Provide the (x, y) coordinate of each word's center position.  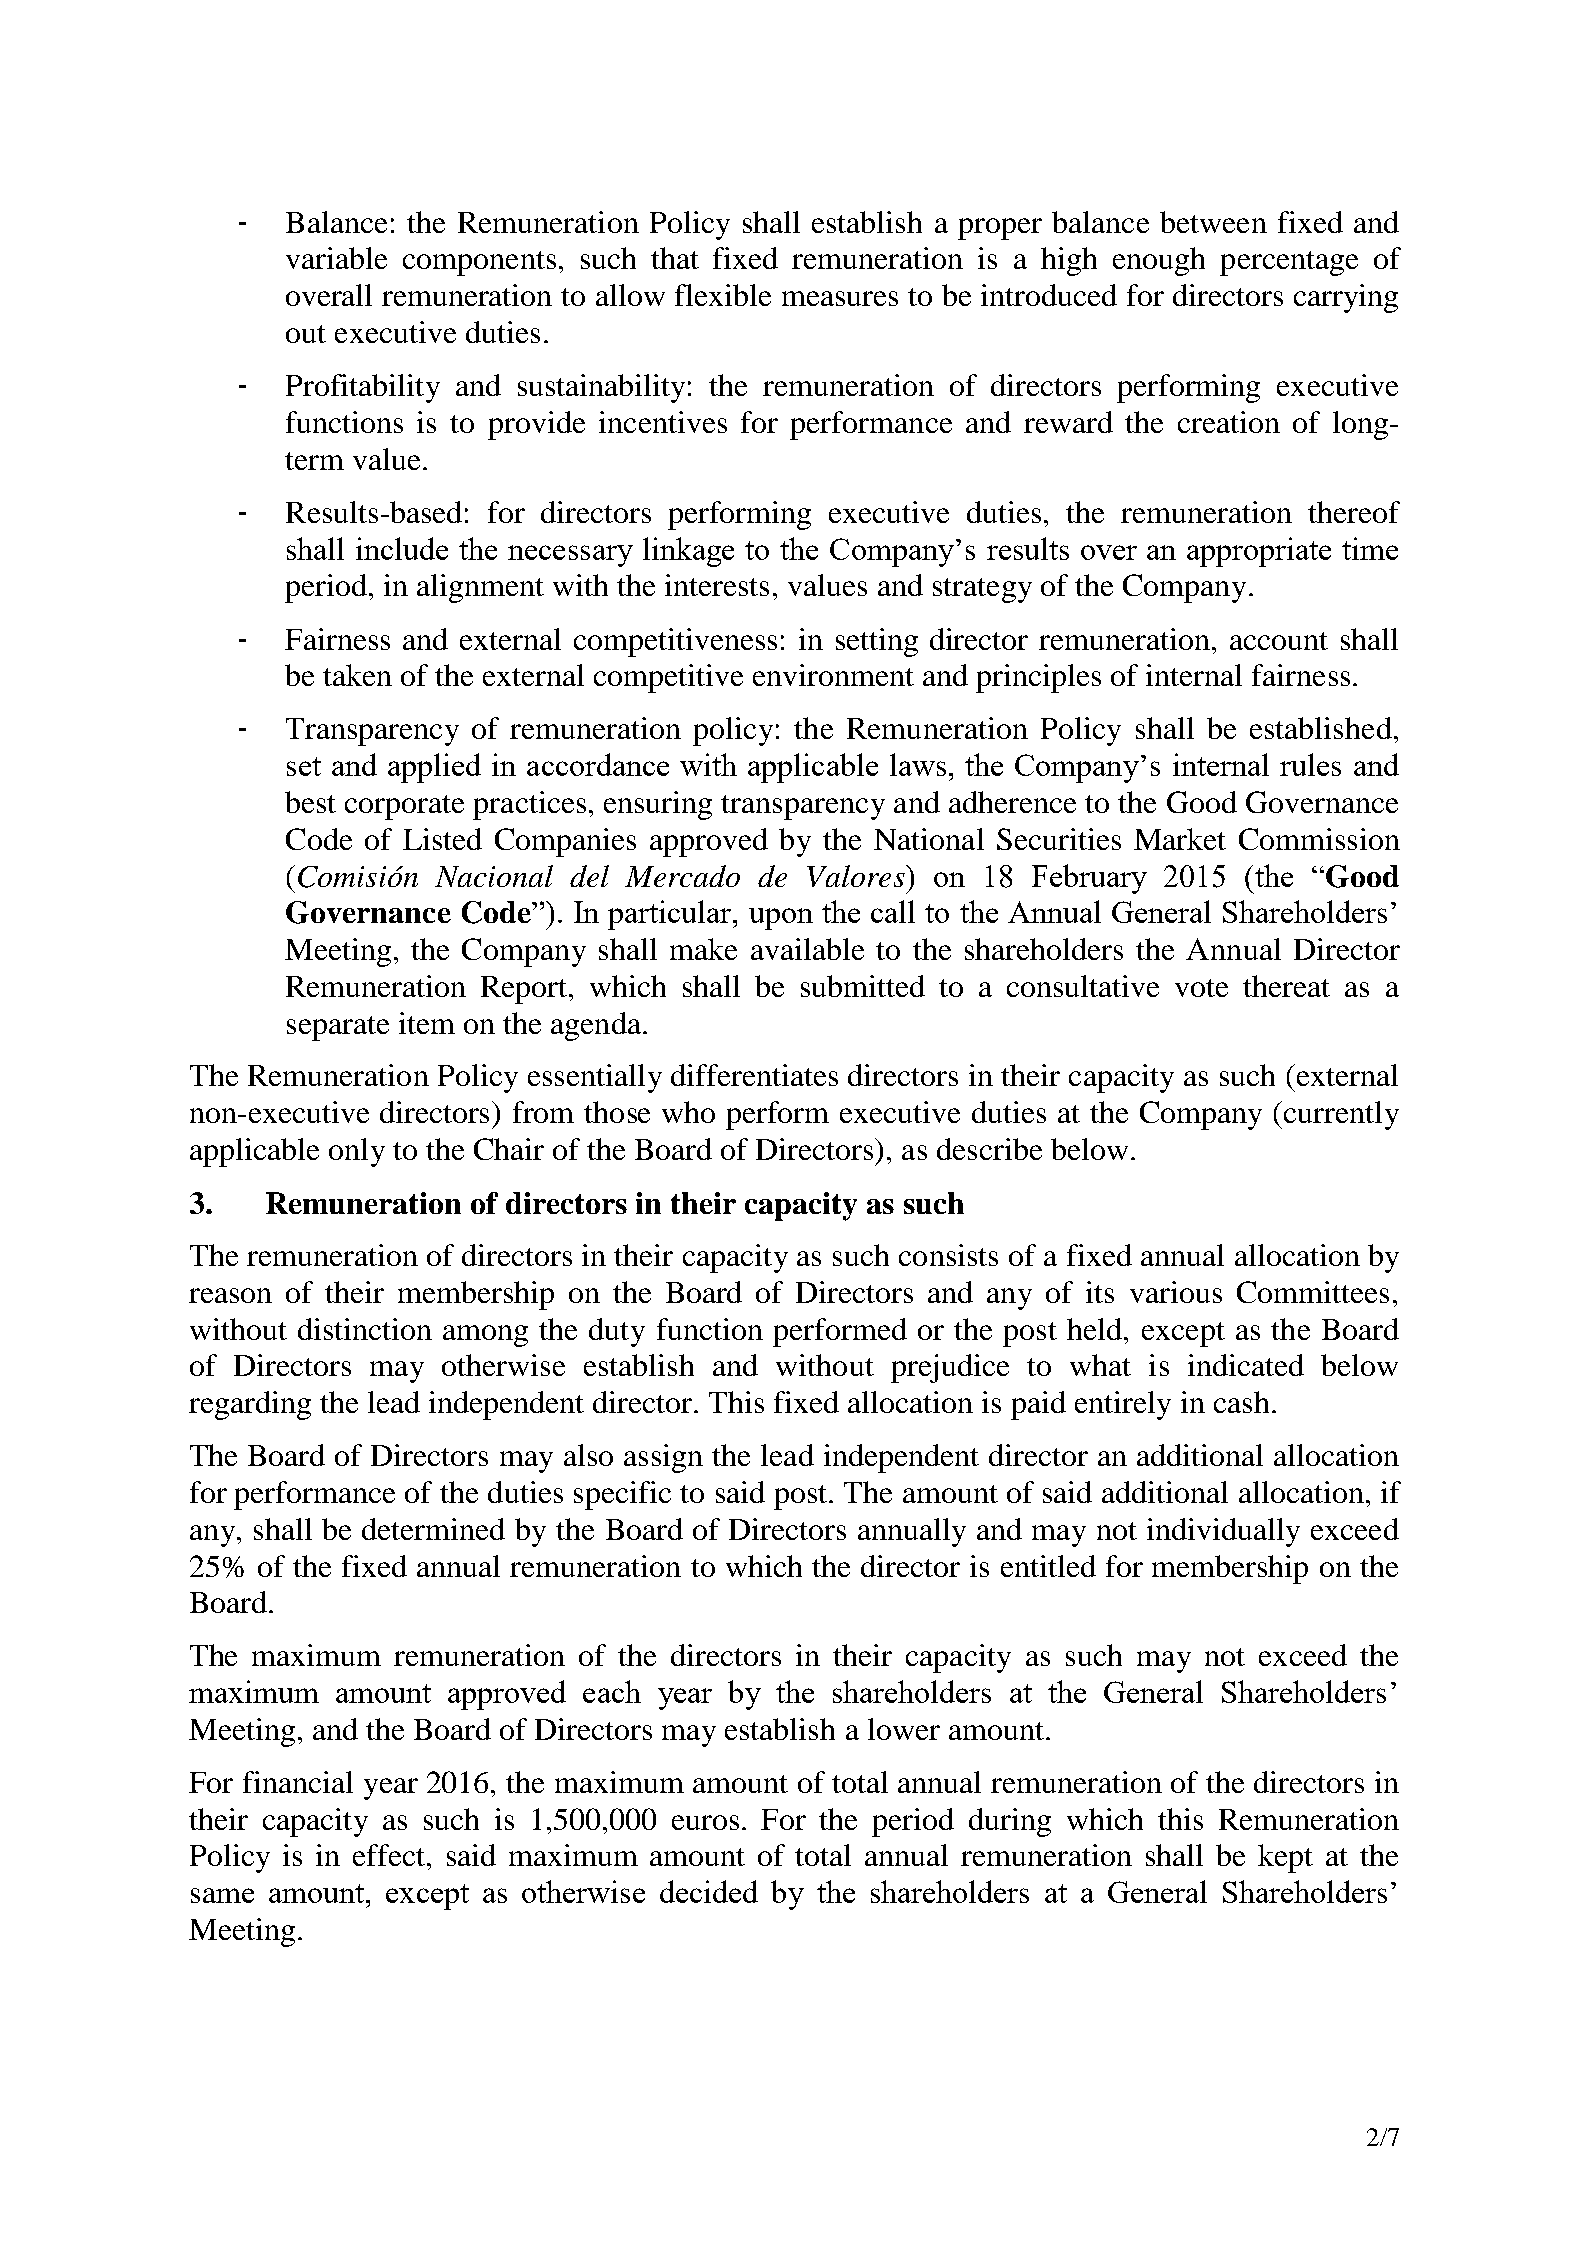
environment (833, 675)
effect (390, 1855)
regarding (250, 1405)
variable (336, 258)
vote (1201, 988)
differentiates (754, 1075)
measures (840, 298)
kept (1285, 1858)
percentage (1289, 263)
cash (1241, 1402)
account (1279, 641)
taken (357, 675)
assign (663, 1458)
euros (705, 1822)
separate (338, 1028)
